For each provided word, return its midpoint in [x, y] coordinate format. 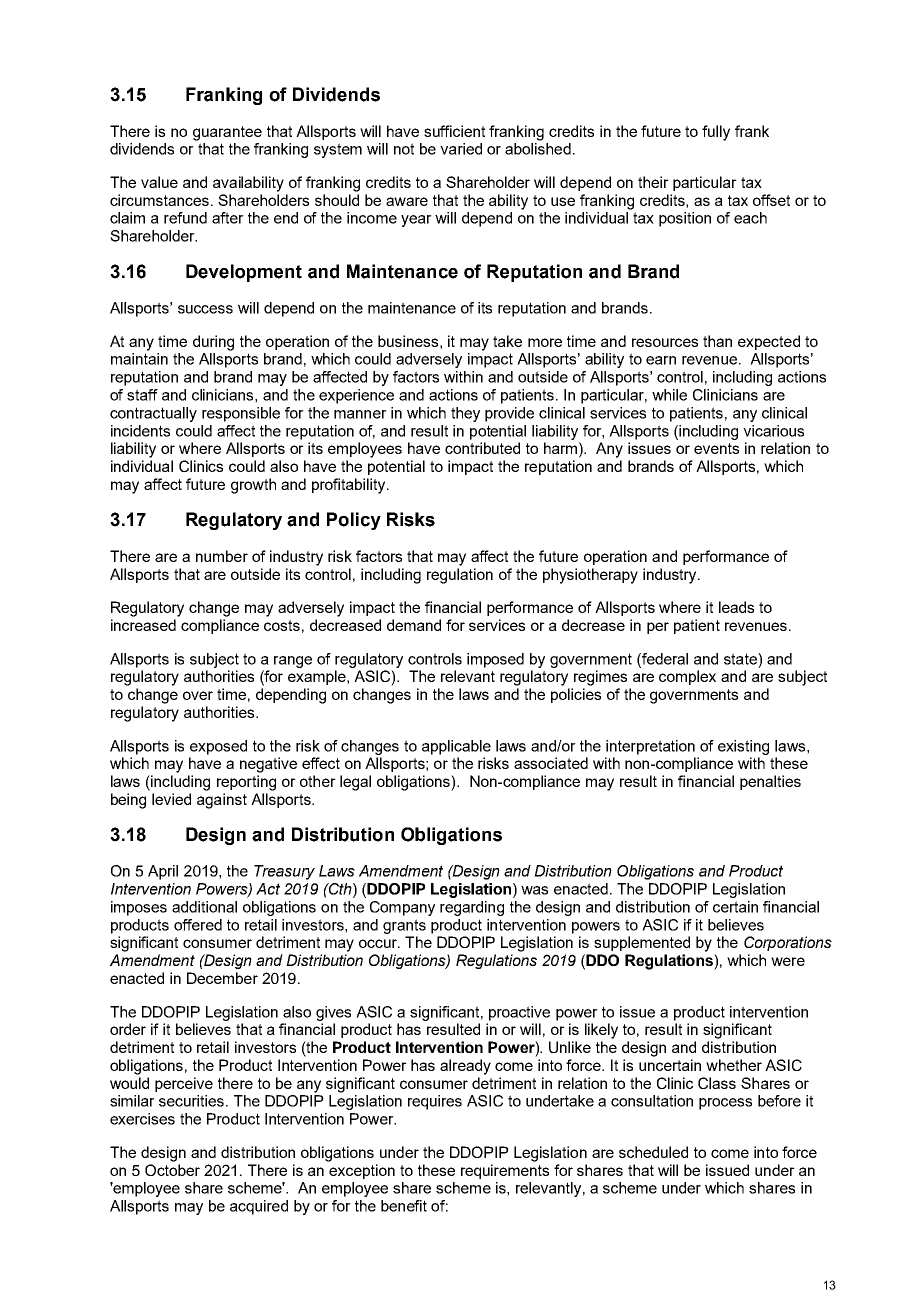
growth [253, 486]
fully [716, 133]
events [716, 448]
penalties [770, 782]
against [222, 801]
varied [461, 149]
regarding [472, 908]
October [172, 1170]
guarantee [227, 133]
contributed [482, 448]
